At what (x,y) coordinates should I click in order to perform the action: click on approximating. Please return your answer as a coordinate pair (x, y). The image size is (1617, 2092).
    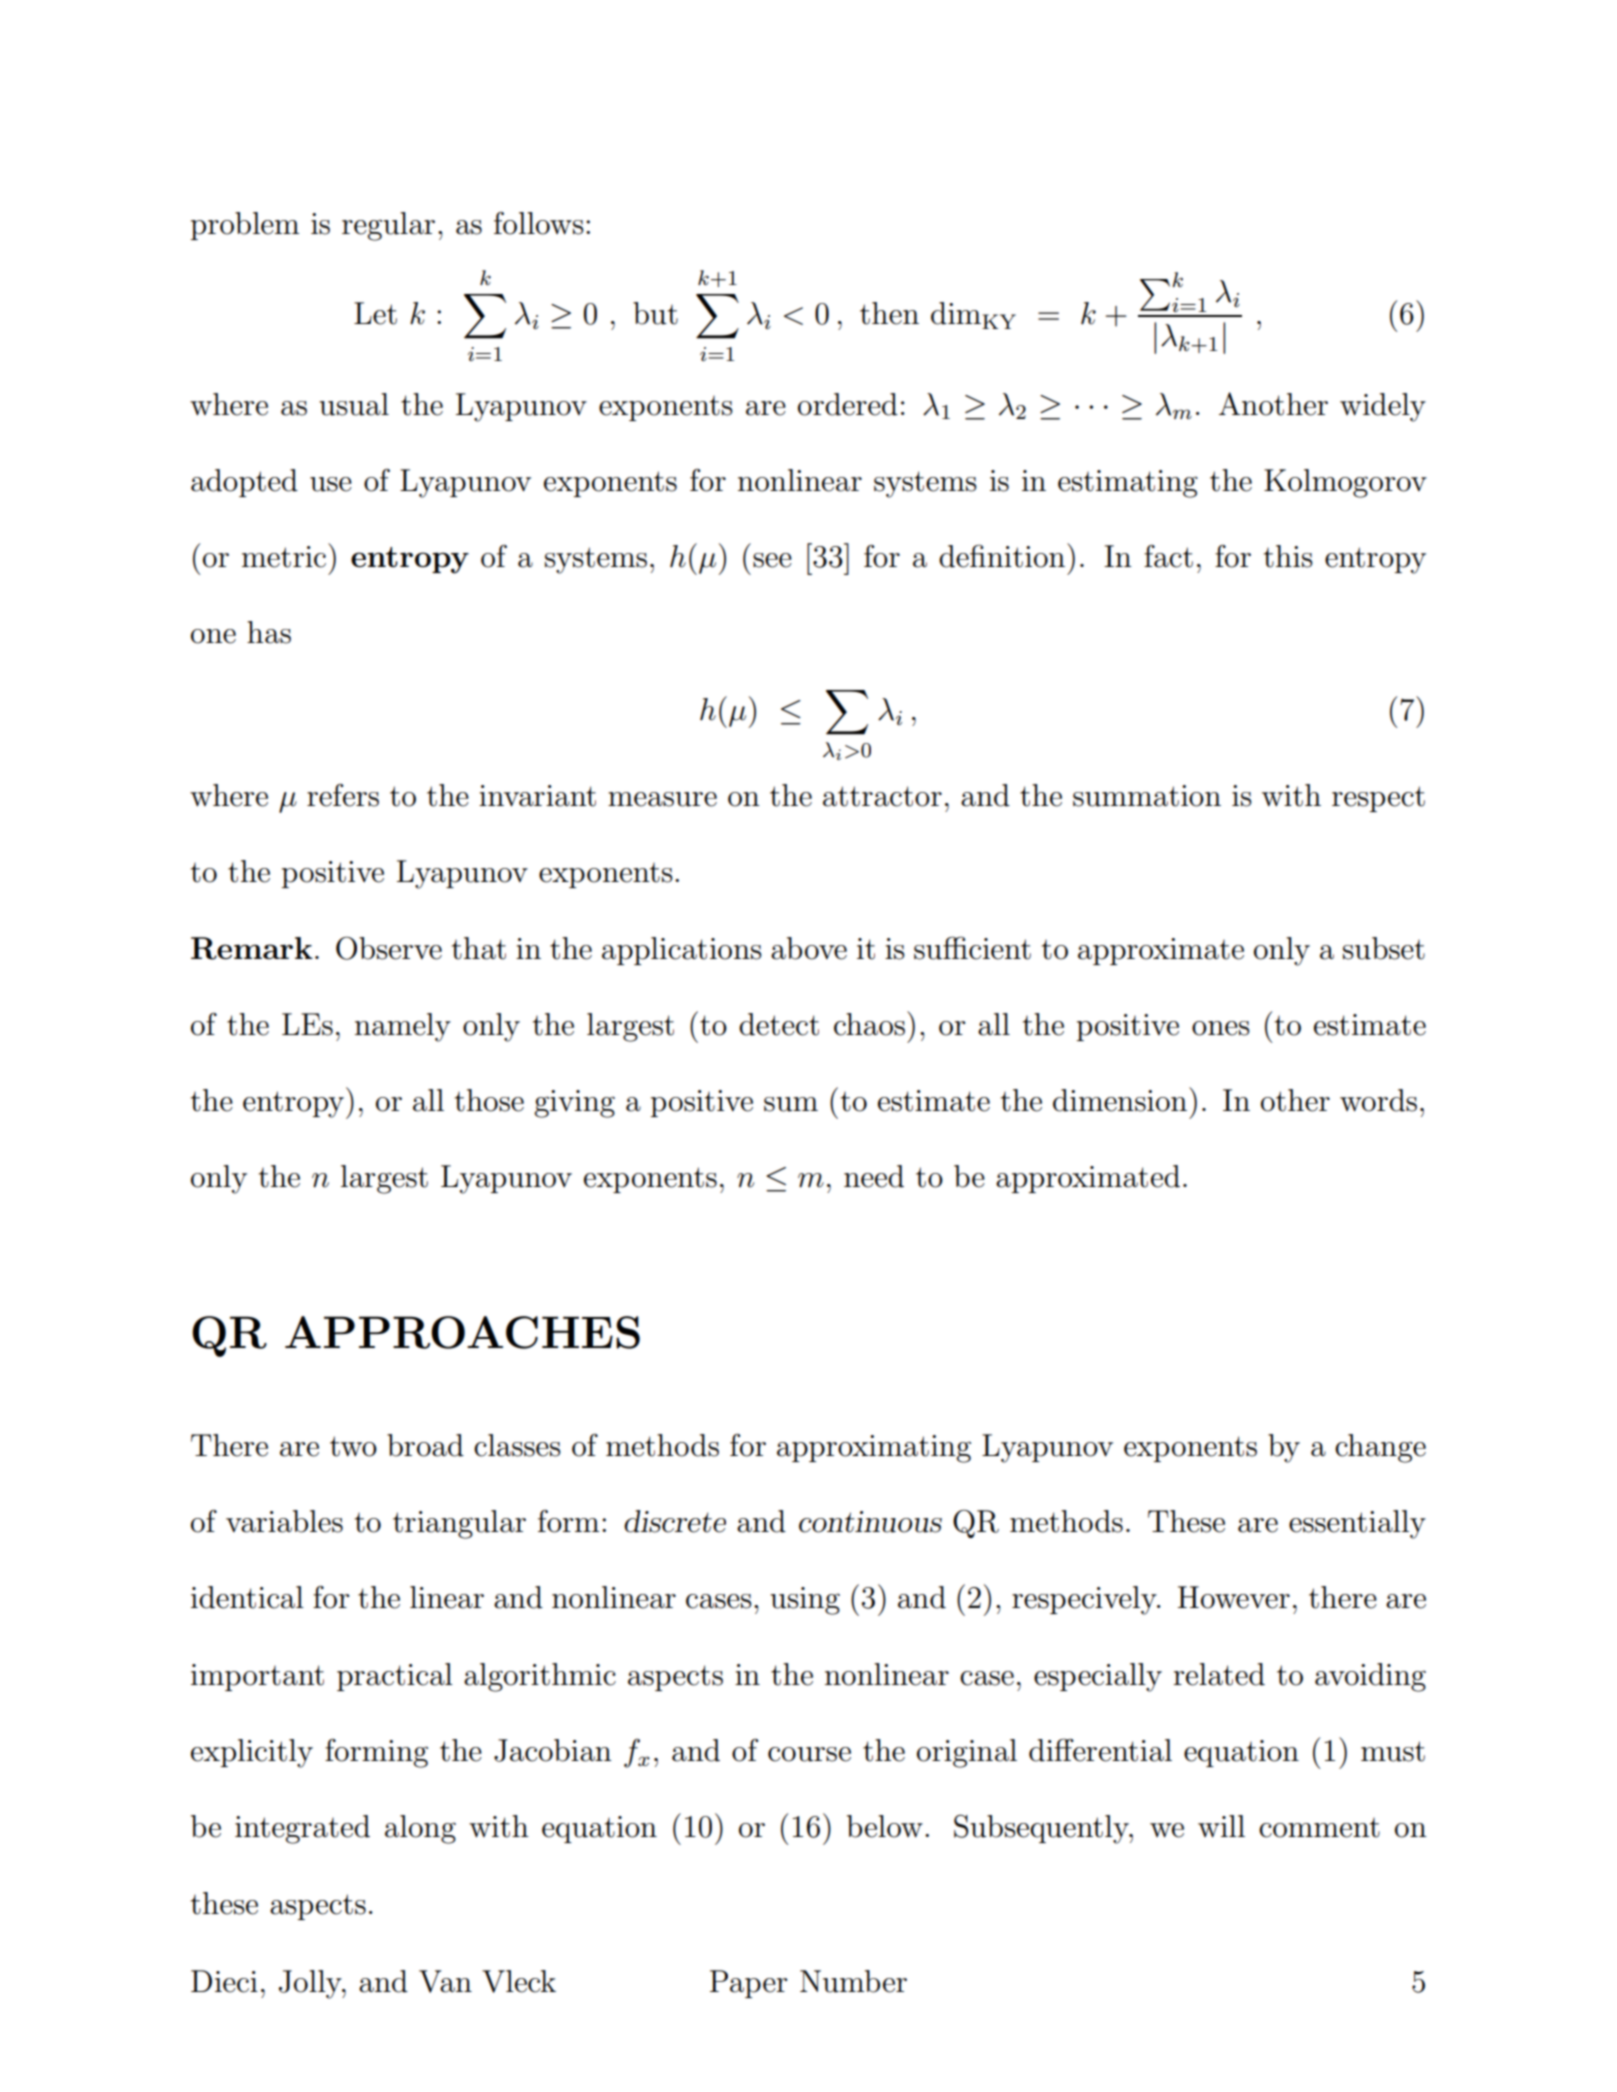
    Looking at the image, I should click on (874, 1449).
